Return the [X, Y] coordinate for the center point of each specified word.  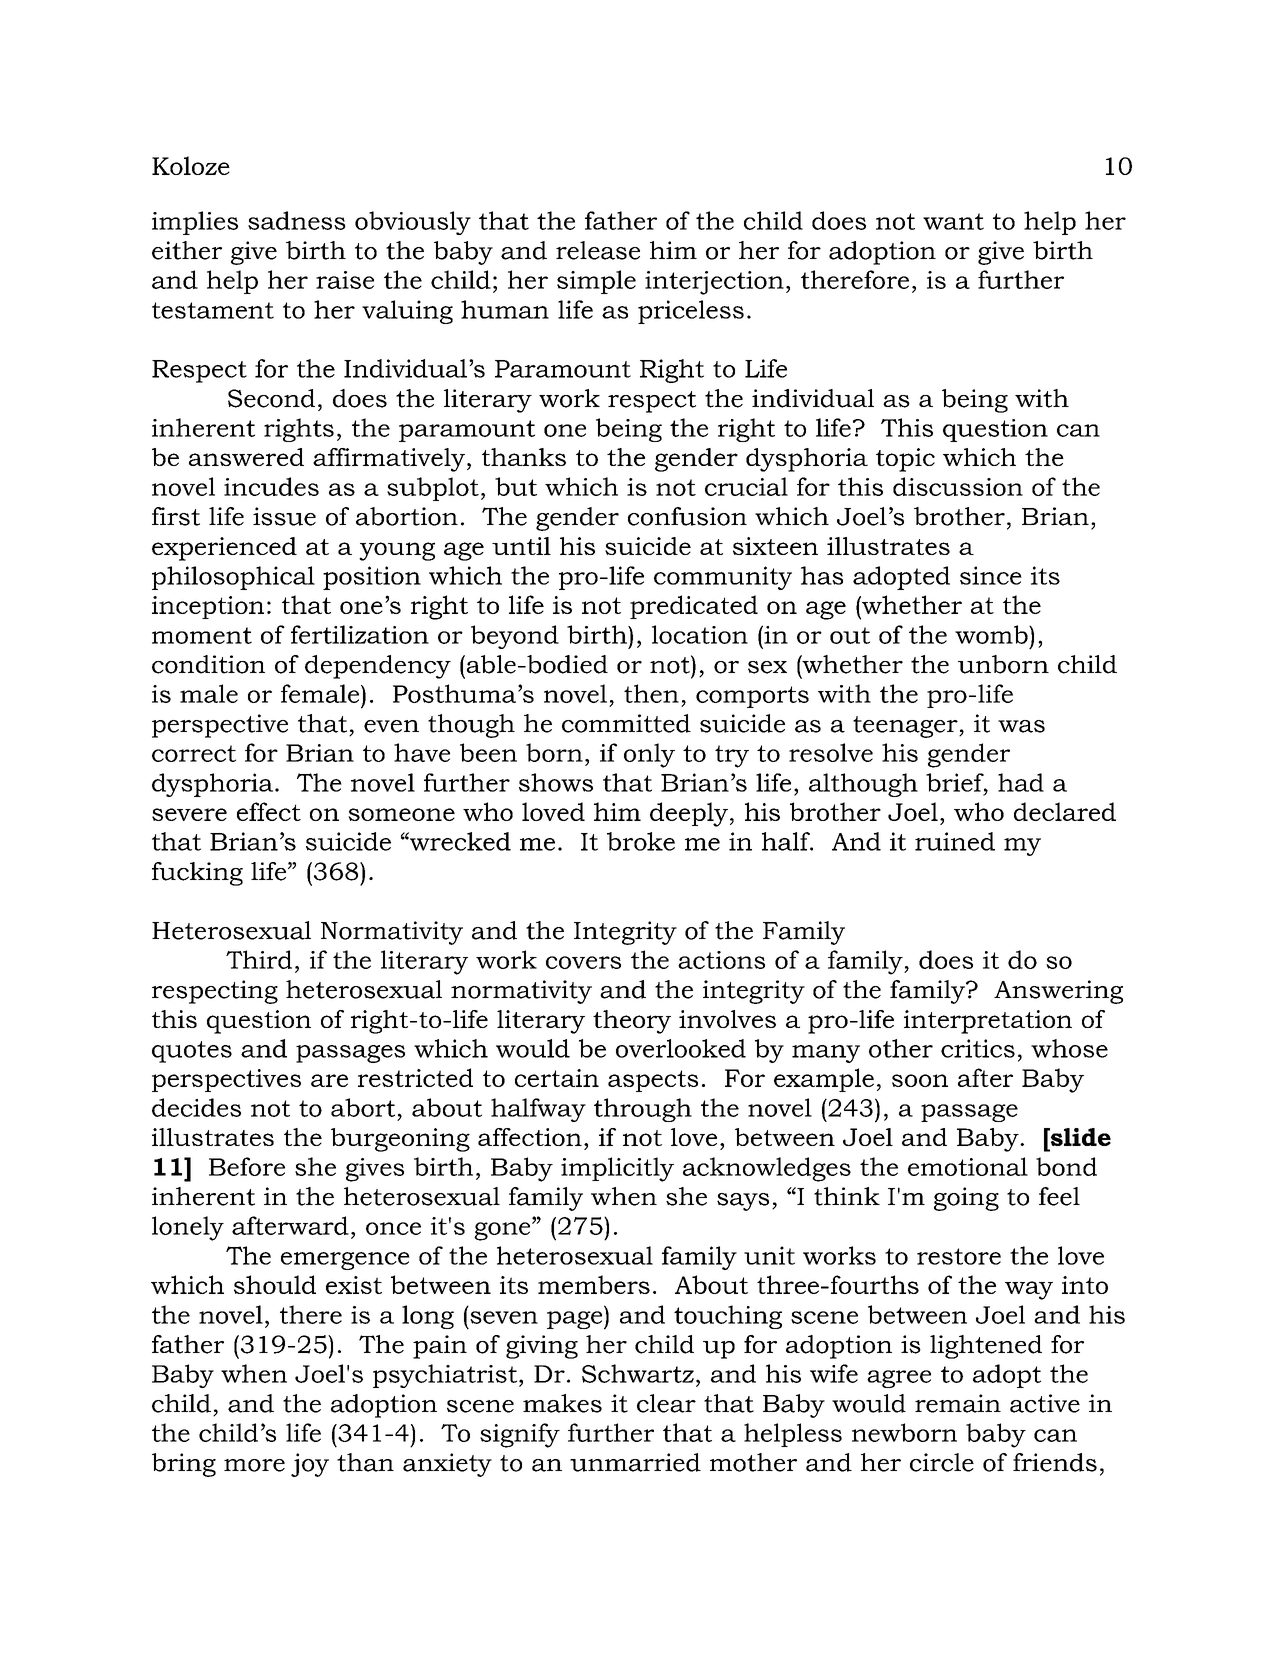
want [953, 221]
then [651, 693]
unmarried [635, 1462]
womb [992, 634]
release [598, 250]
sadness [297, 220]
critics [978, 1048]
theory [632, 1022]
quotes [192, 1052]
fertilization [360, 634]
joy [310, 1465]
